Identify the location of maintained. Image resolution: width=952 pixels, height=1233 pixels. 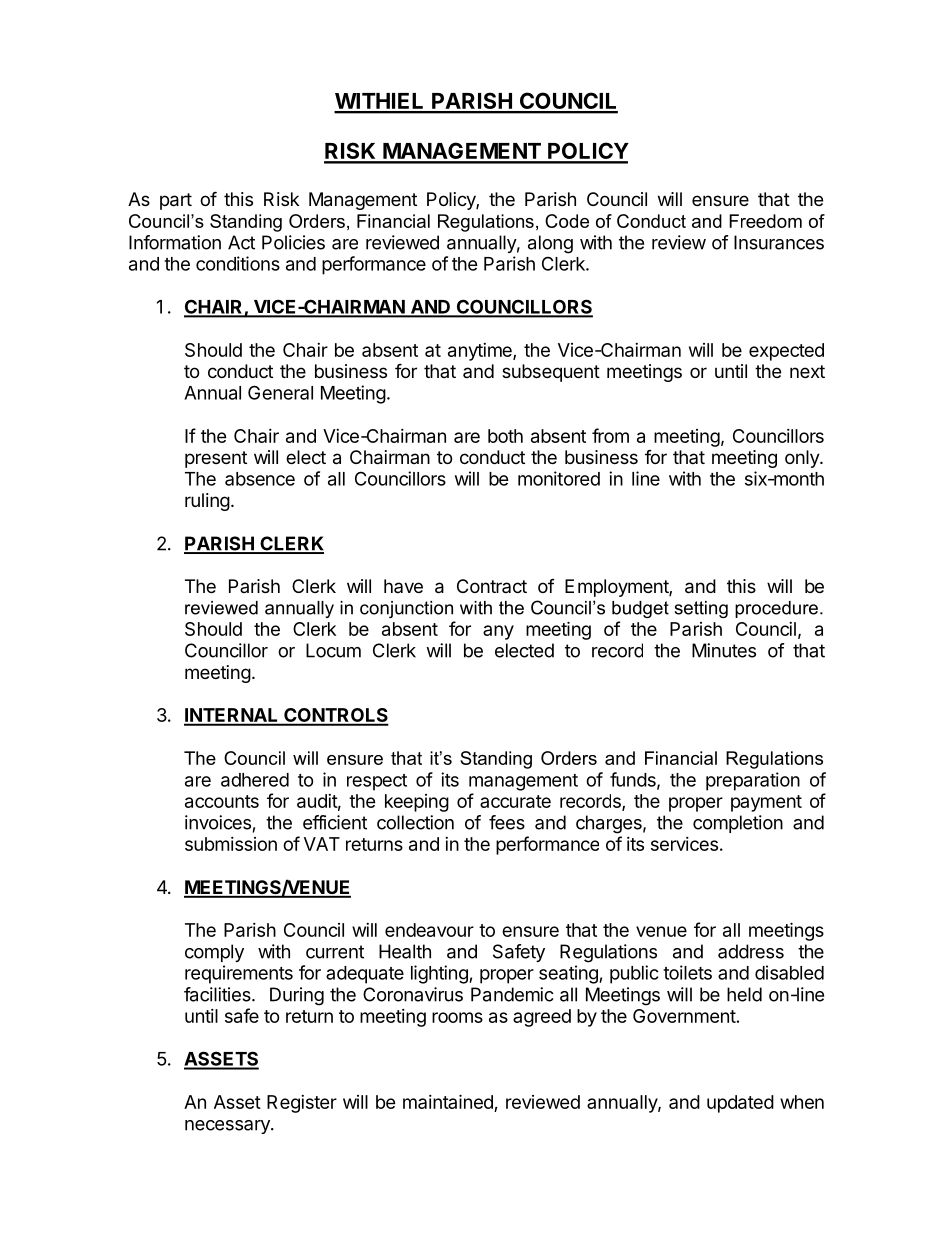
(449, 1103).
